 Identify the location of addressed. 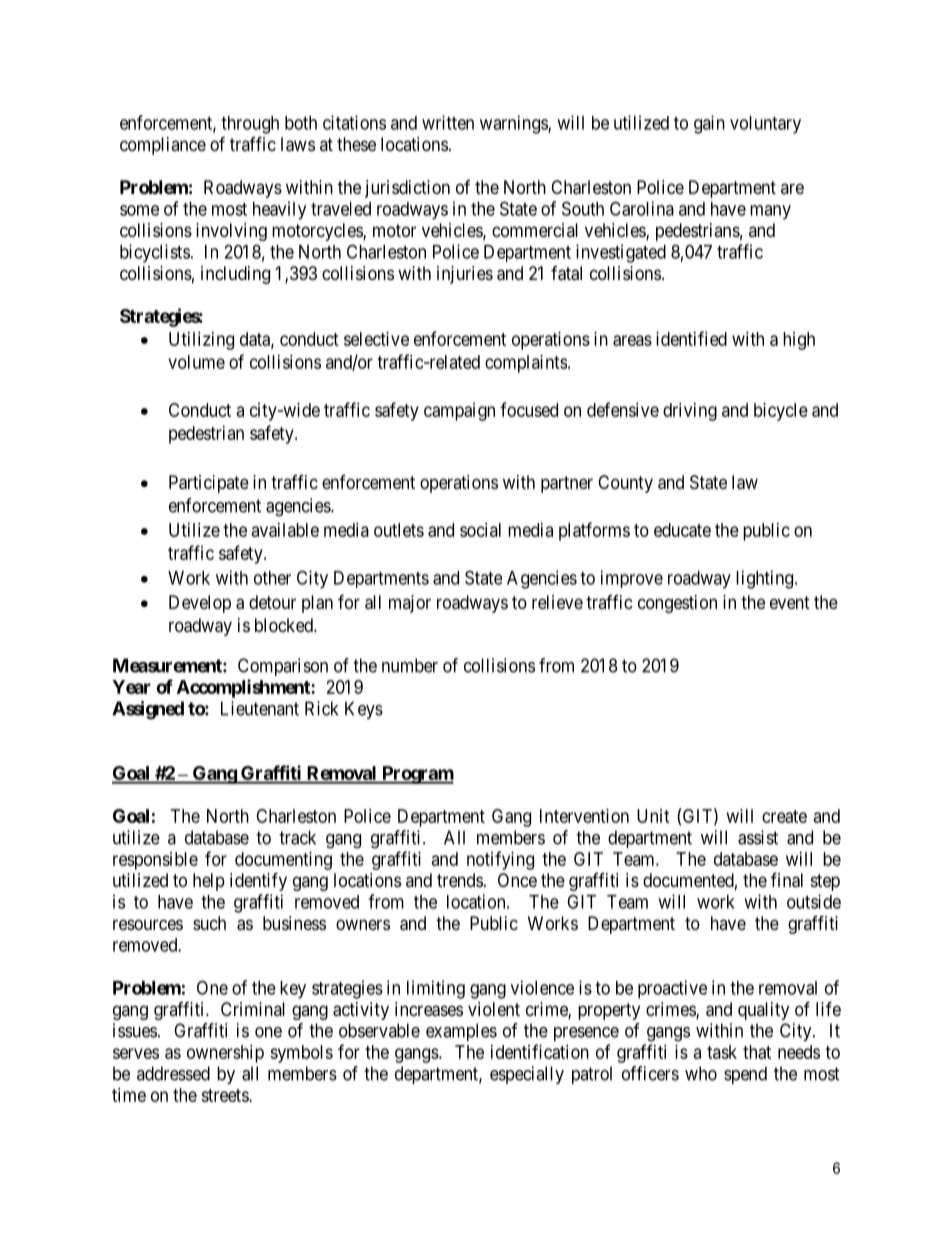
(173, 1073).
